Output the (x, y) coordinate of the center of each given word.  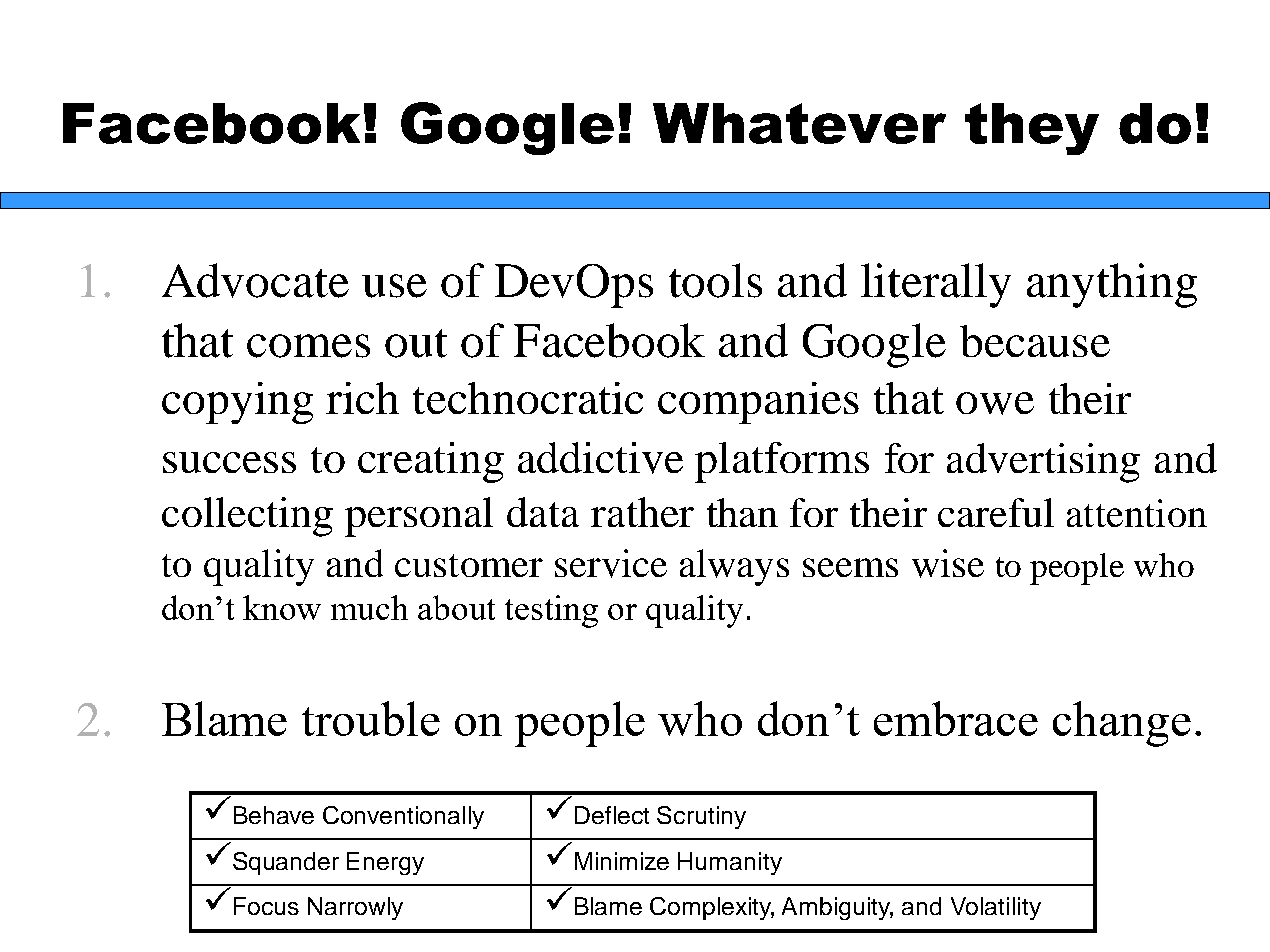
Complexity (712, 908)
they (1032, 129)
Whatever (799, 123)
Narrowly (355, 908)
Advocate (255, 280)
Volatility (996, 908)
